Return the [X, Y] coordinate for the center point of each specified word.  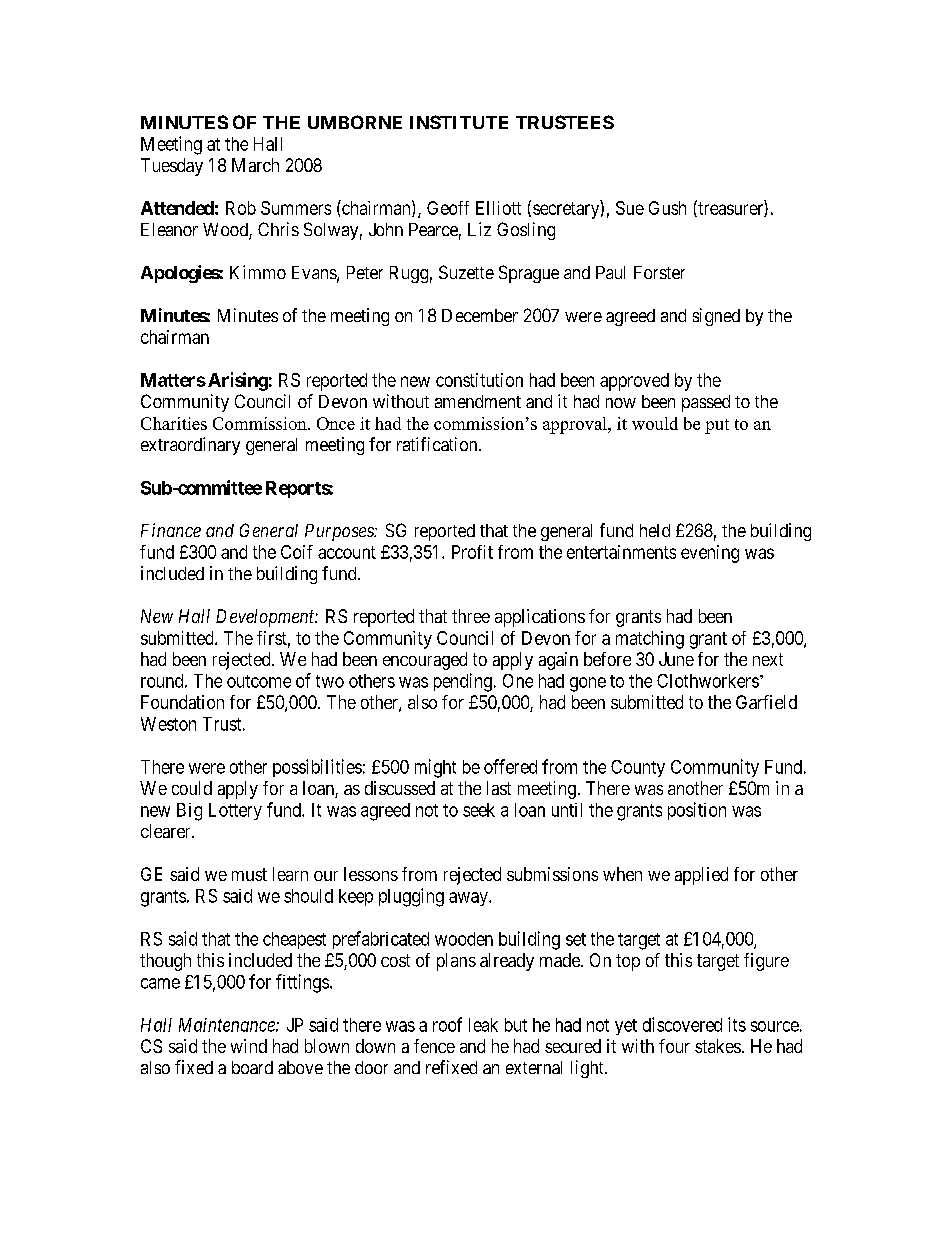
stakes [718, 1046]
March [255, 165]
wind [249, 1046]
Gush [667, 208]
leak [483, 1025]
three [471, 616]
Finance [171, 530]
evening [710, 554]
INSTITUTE [459, 122]
